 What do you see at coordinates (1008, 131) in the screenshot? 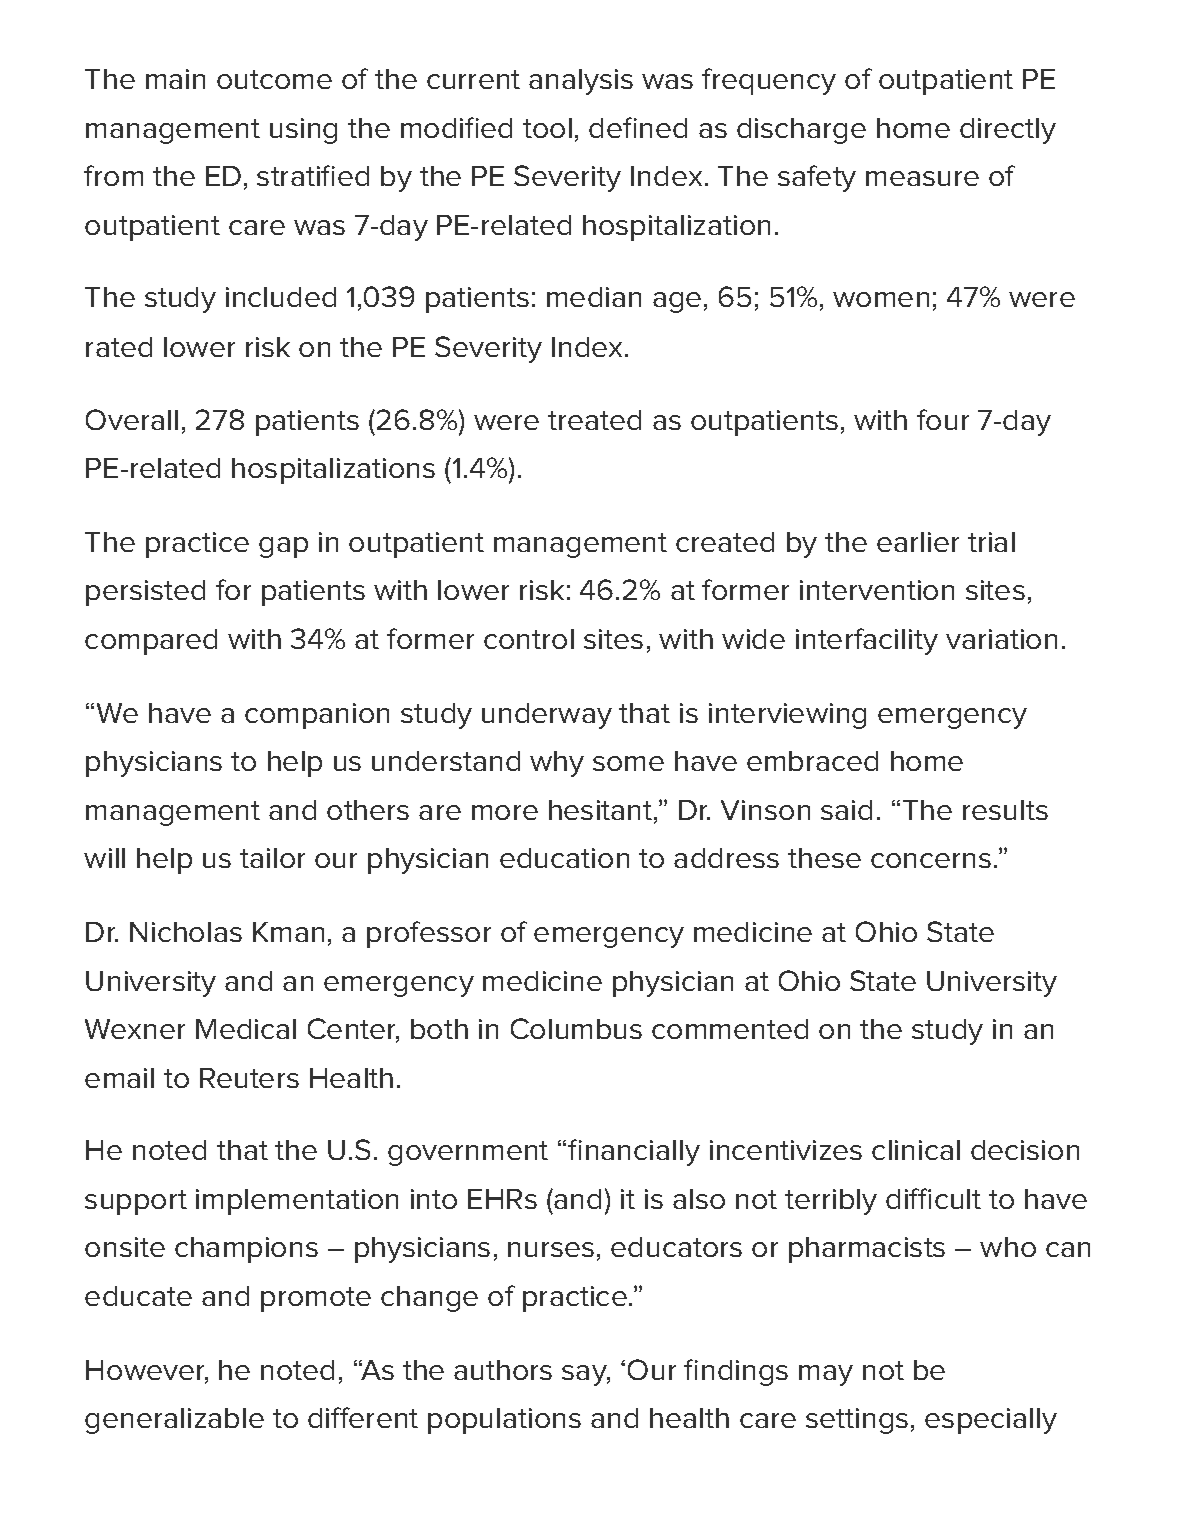
I see `directly` at bounding box center [1008, 131].
